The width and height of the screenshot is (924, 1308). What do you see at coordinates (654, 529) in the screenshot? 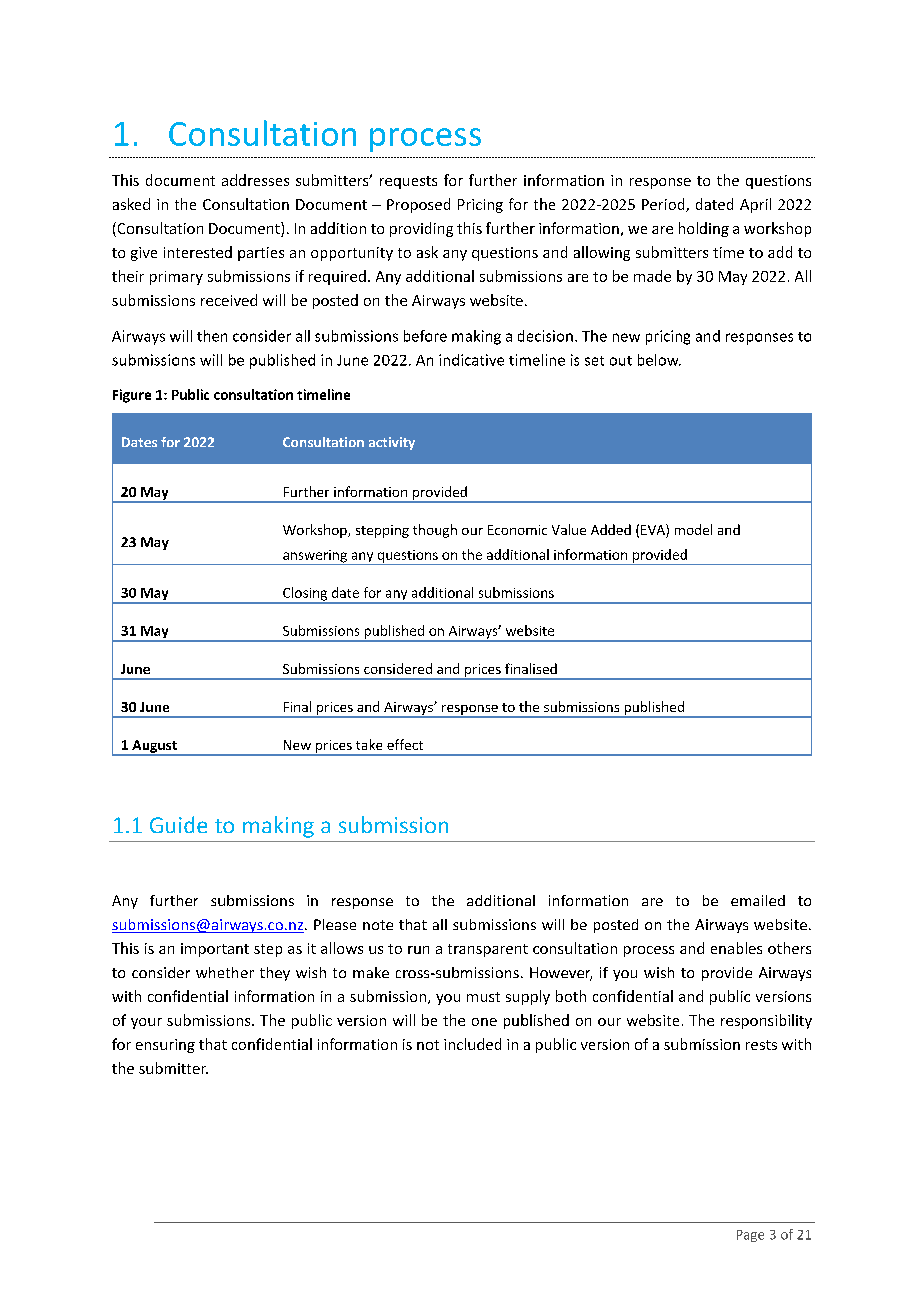
I see `EVA` at bounding box center [654, 529].
